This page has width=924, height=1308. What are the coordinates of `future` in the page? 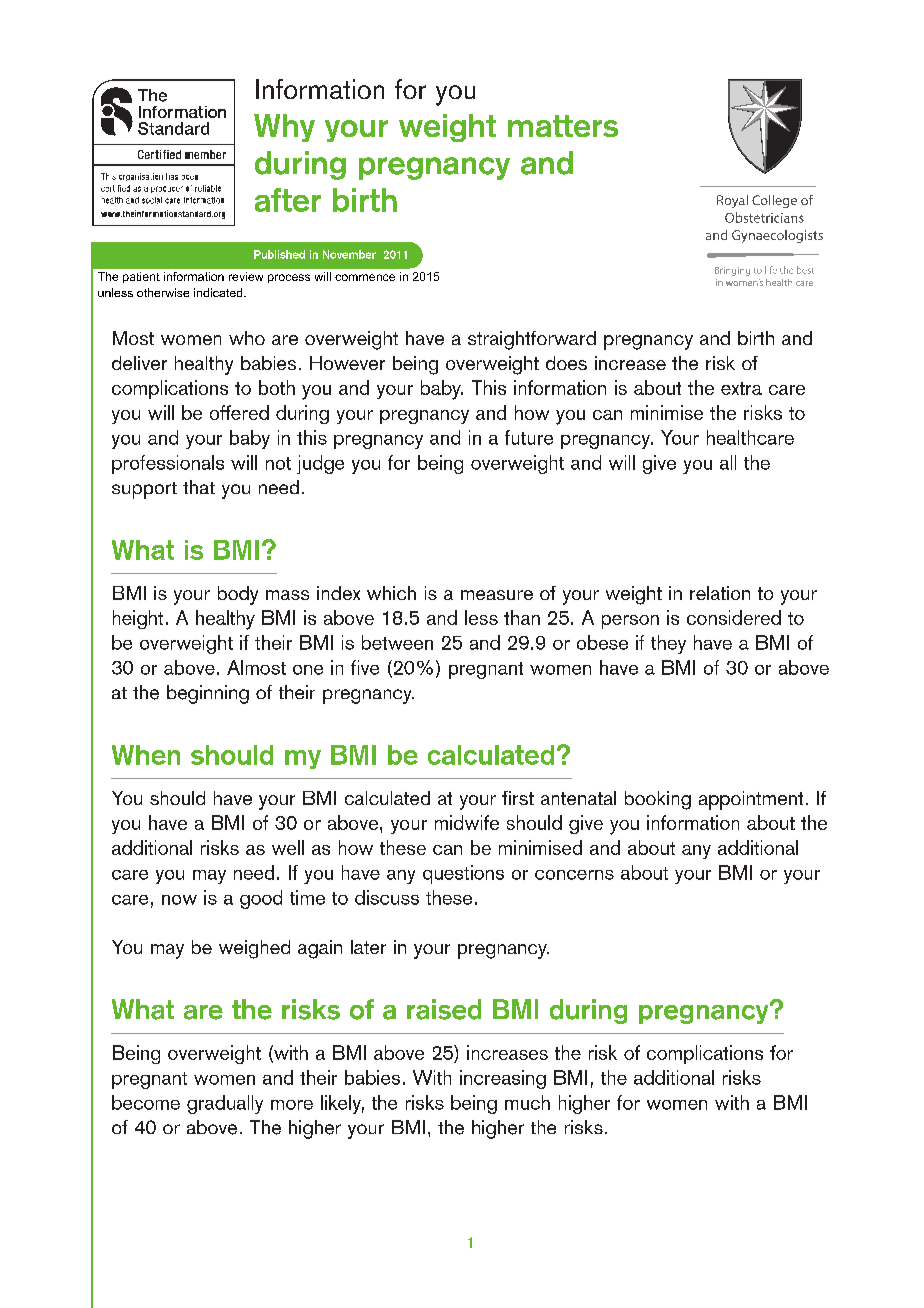 It's located at (529, 437).
